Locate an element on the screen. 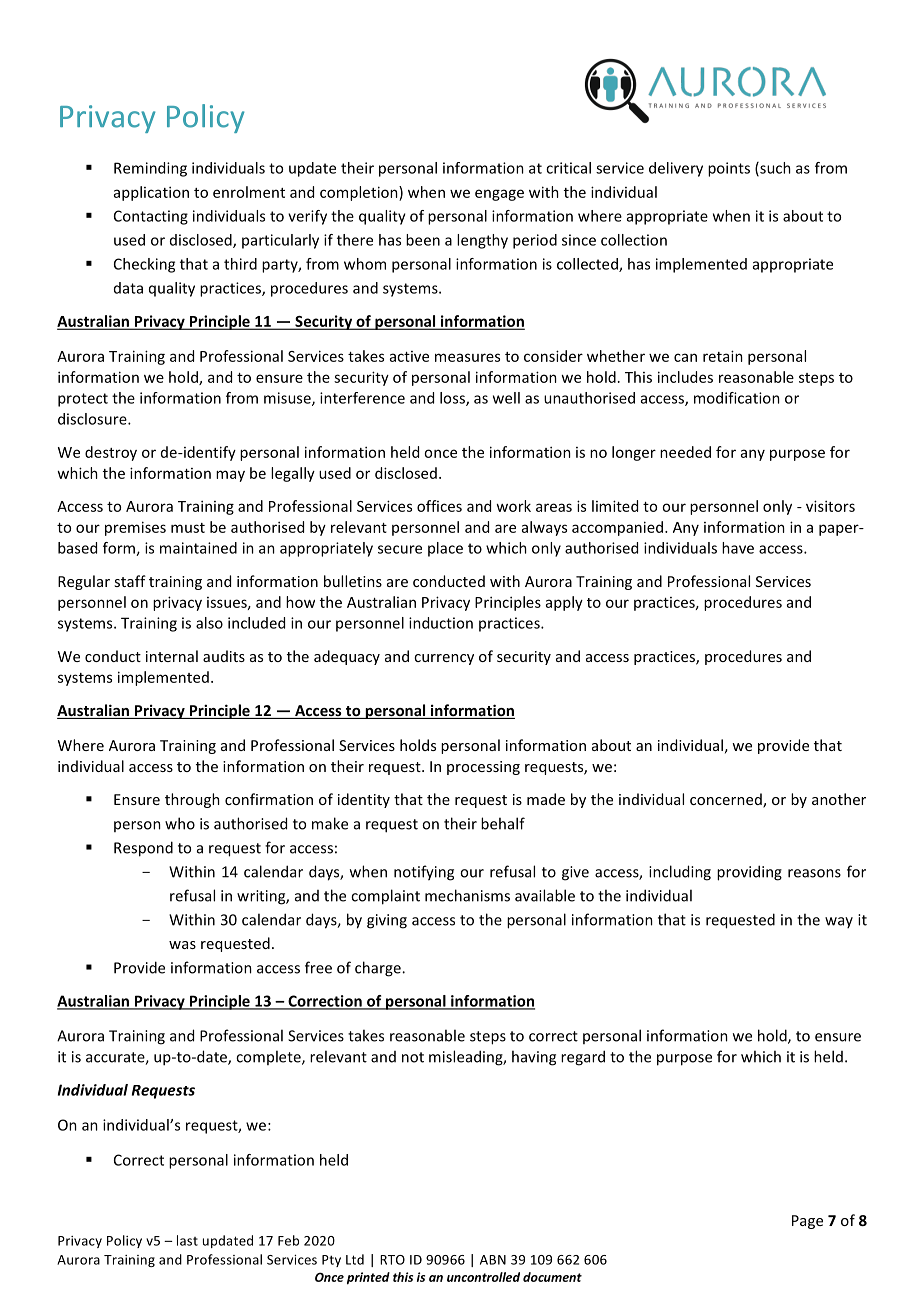 The width and height of the screenshot is (924, 1308). internal is located at coordinates (172, 656).
